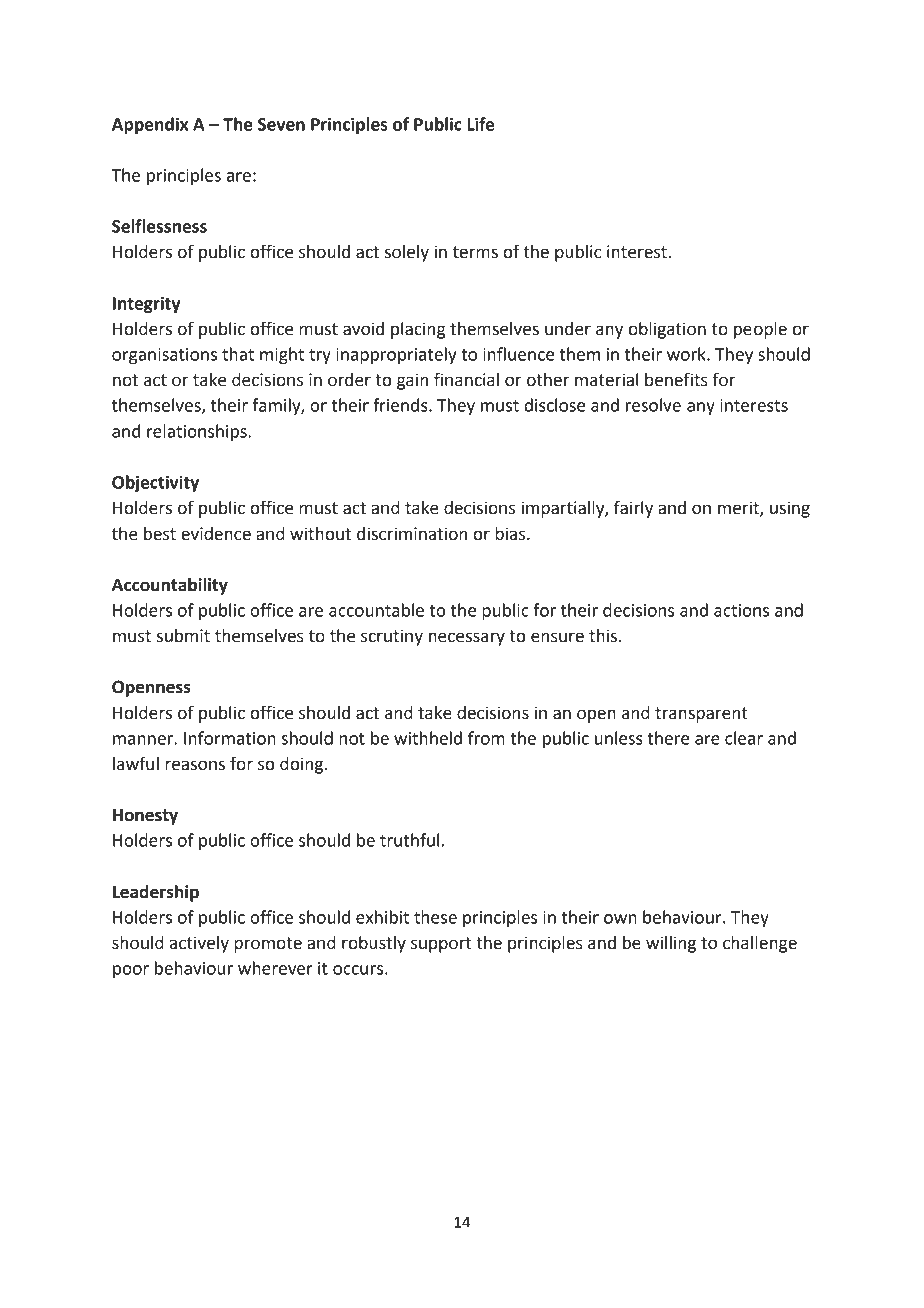 The width and height of the screenshot is (924, 1308). What do you see at coordinates (481, 124) in the screenshot?
I see `Life` at bounding box center [481, 124].
